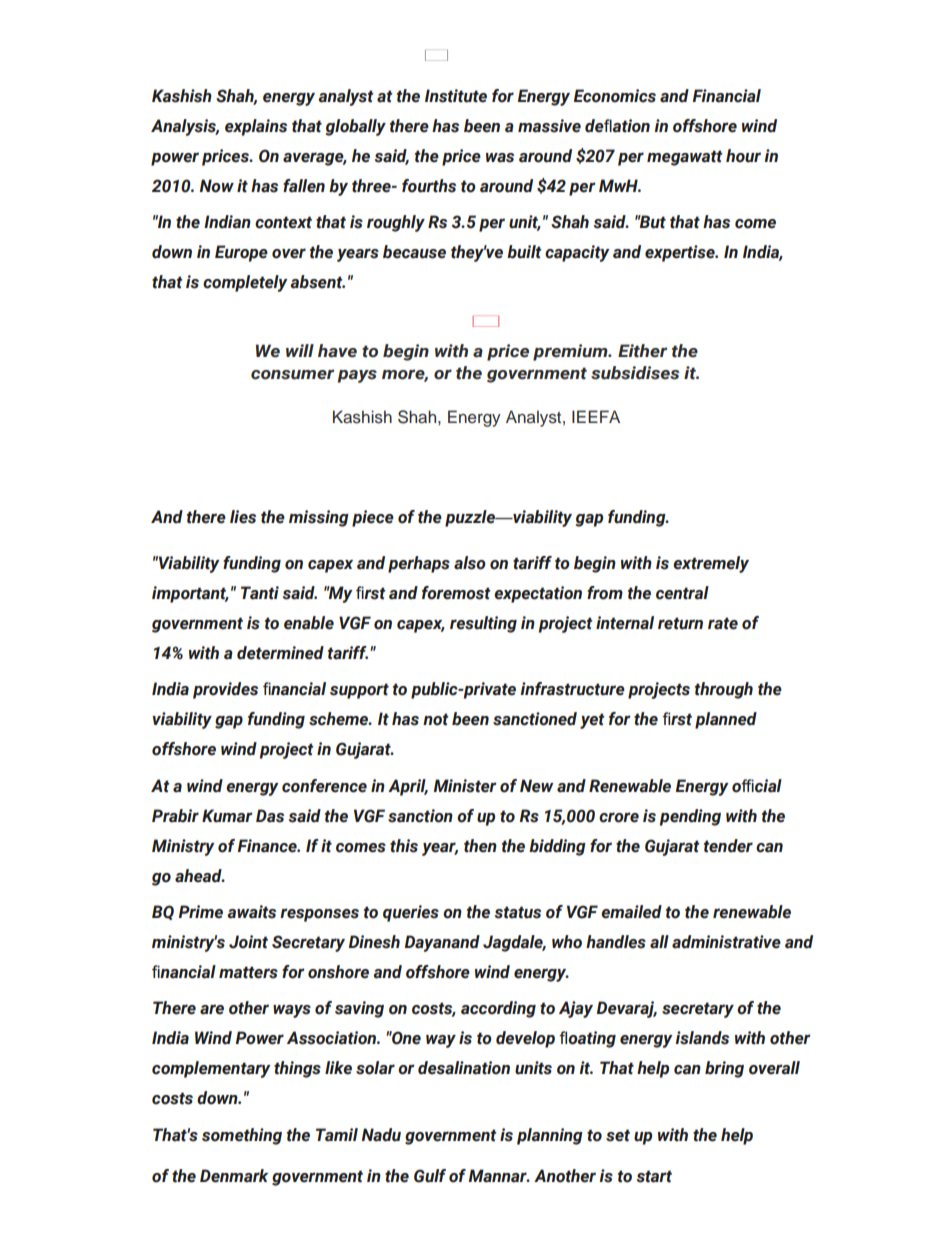 The height and width of the screenshot is (1233, 952). Describe the element at coordinates (256, 127) in the screenshot. I see `explains` at that location.
